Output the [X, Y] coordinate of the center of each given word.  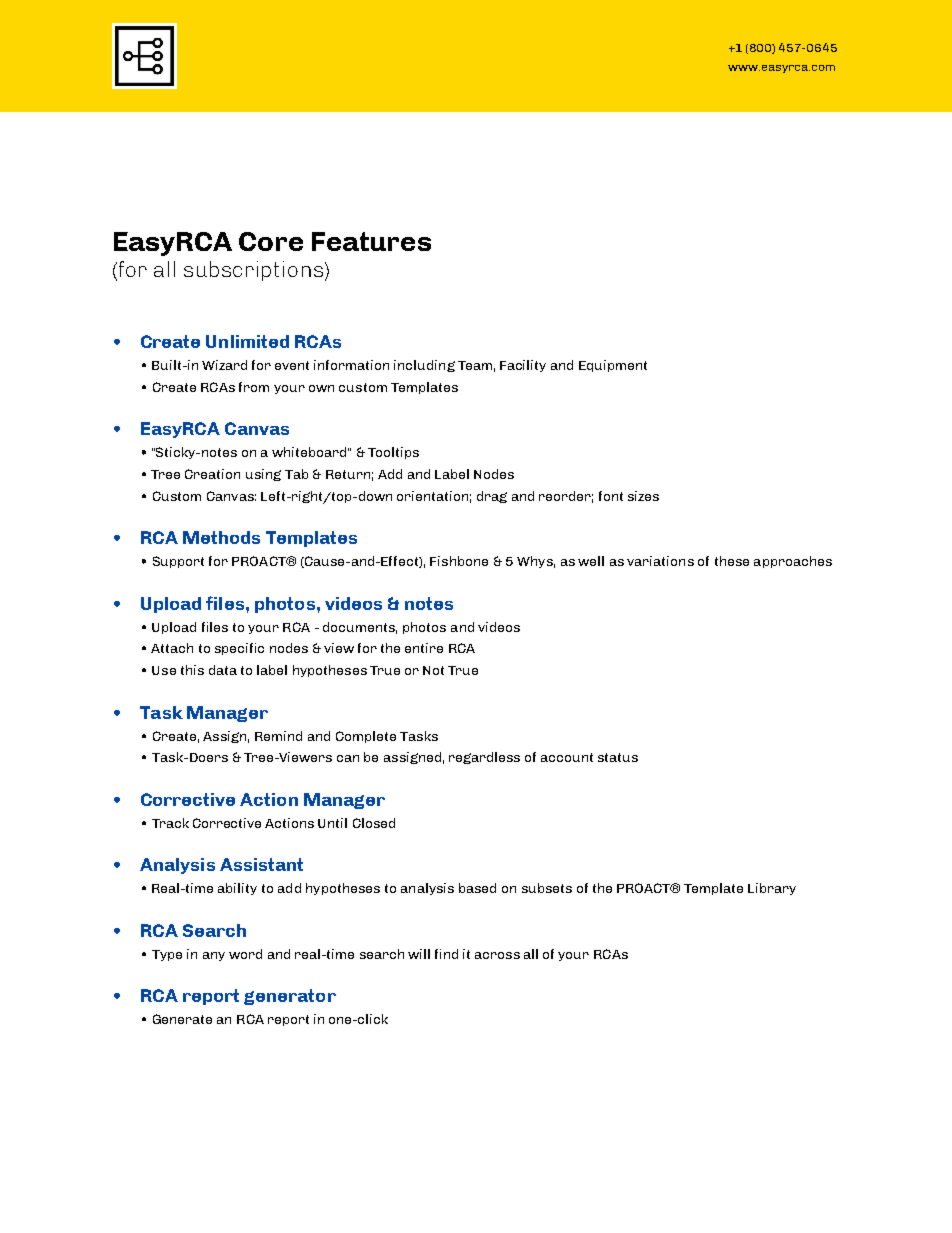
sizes [643, 496]
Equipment [613, 366]
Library [772, 889]
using [263, 475]
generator [290, 997]
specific [239, 649]
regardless [484, 758]
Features [371, 241]
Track [170, 823]
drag [492, 497]
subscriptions [253, 271]
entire [424, 648]
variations [660, 561]
